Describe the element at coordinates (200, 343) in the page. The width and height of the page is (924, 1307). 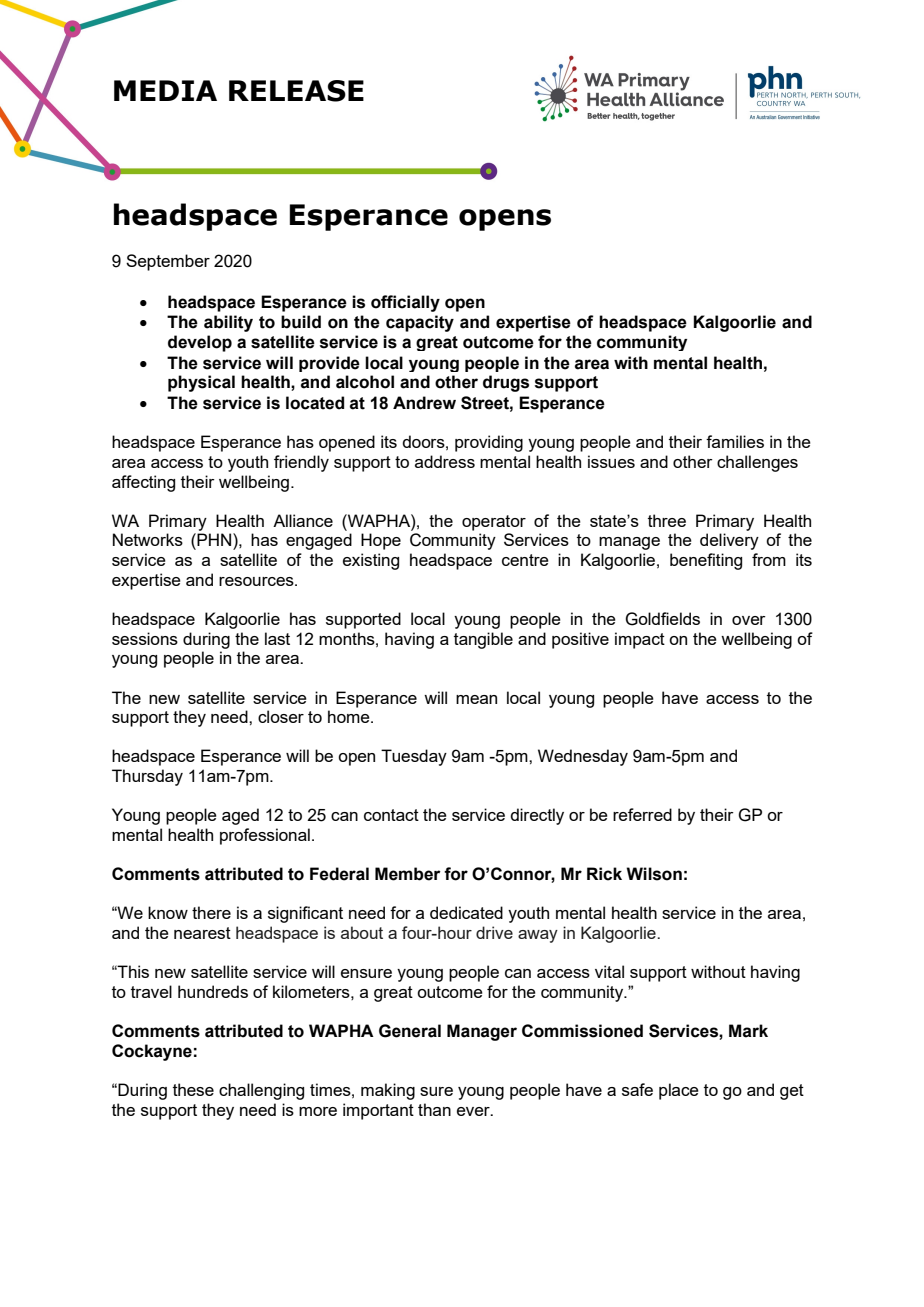
I see `develop` at that location.
